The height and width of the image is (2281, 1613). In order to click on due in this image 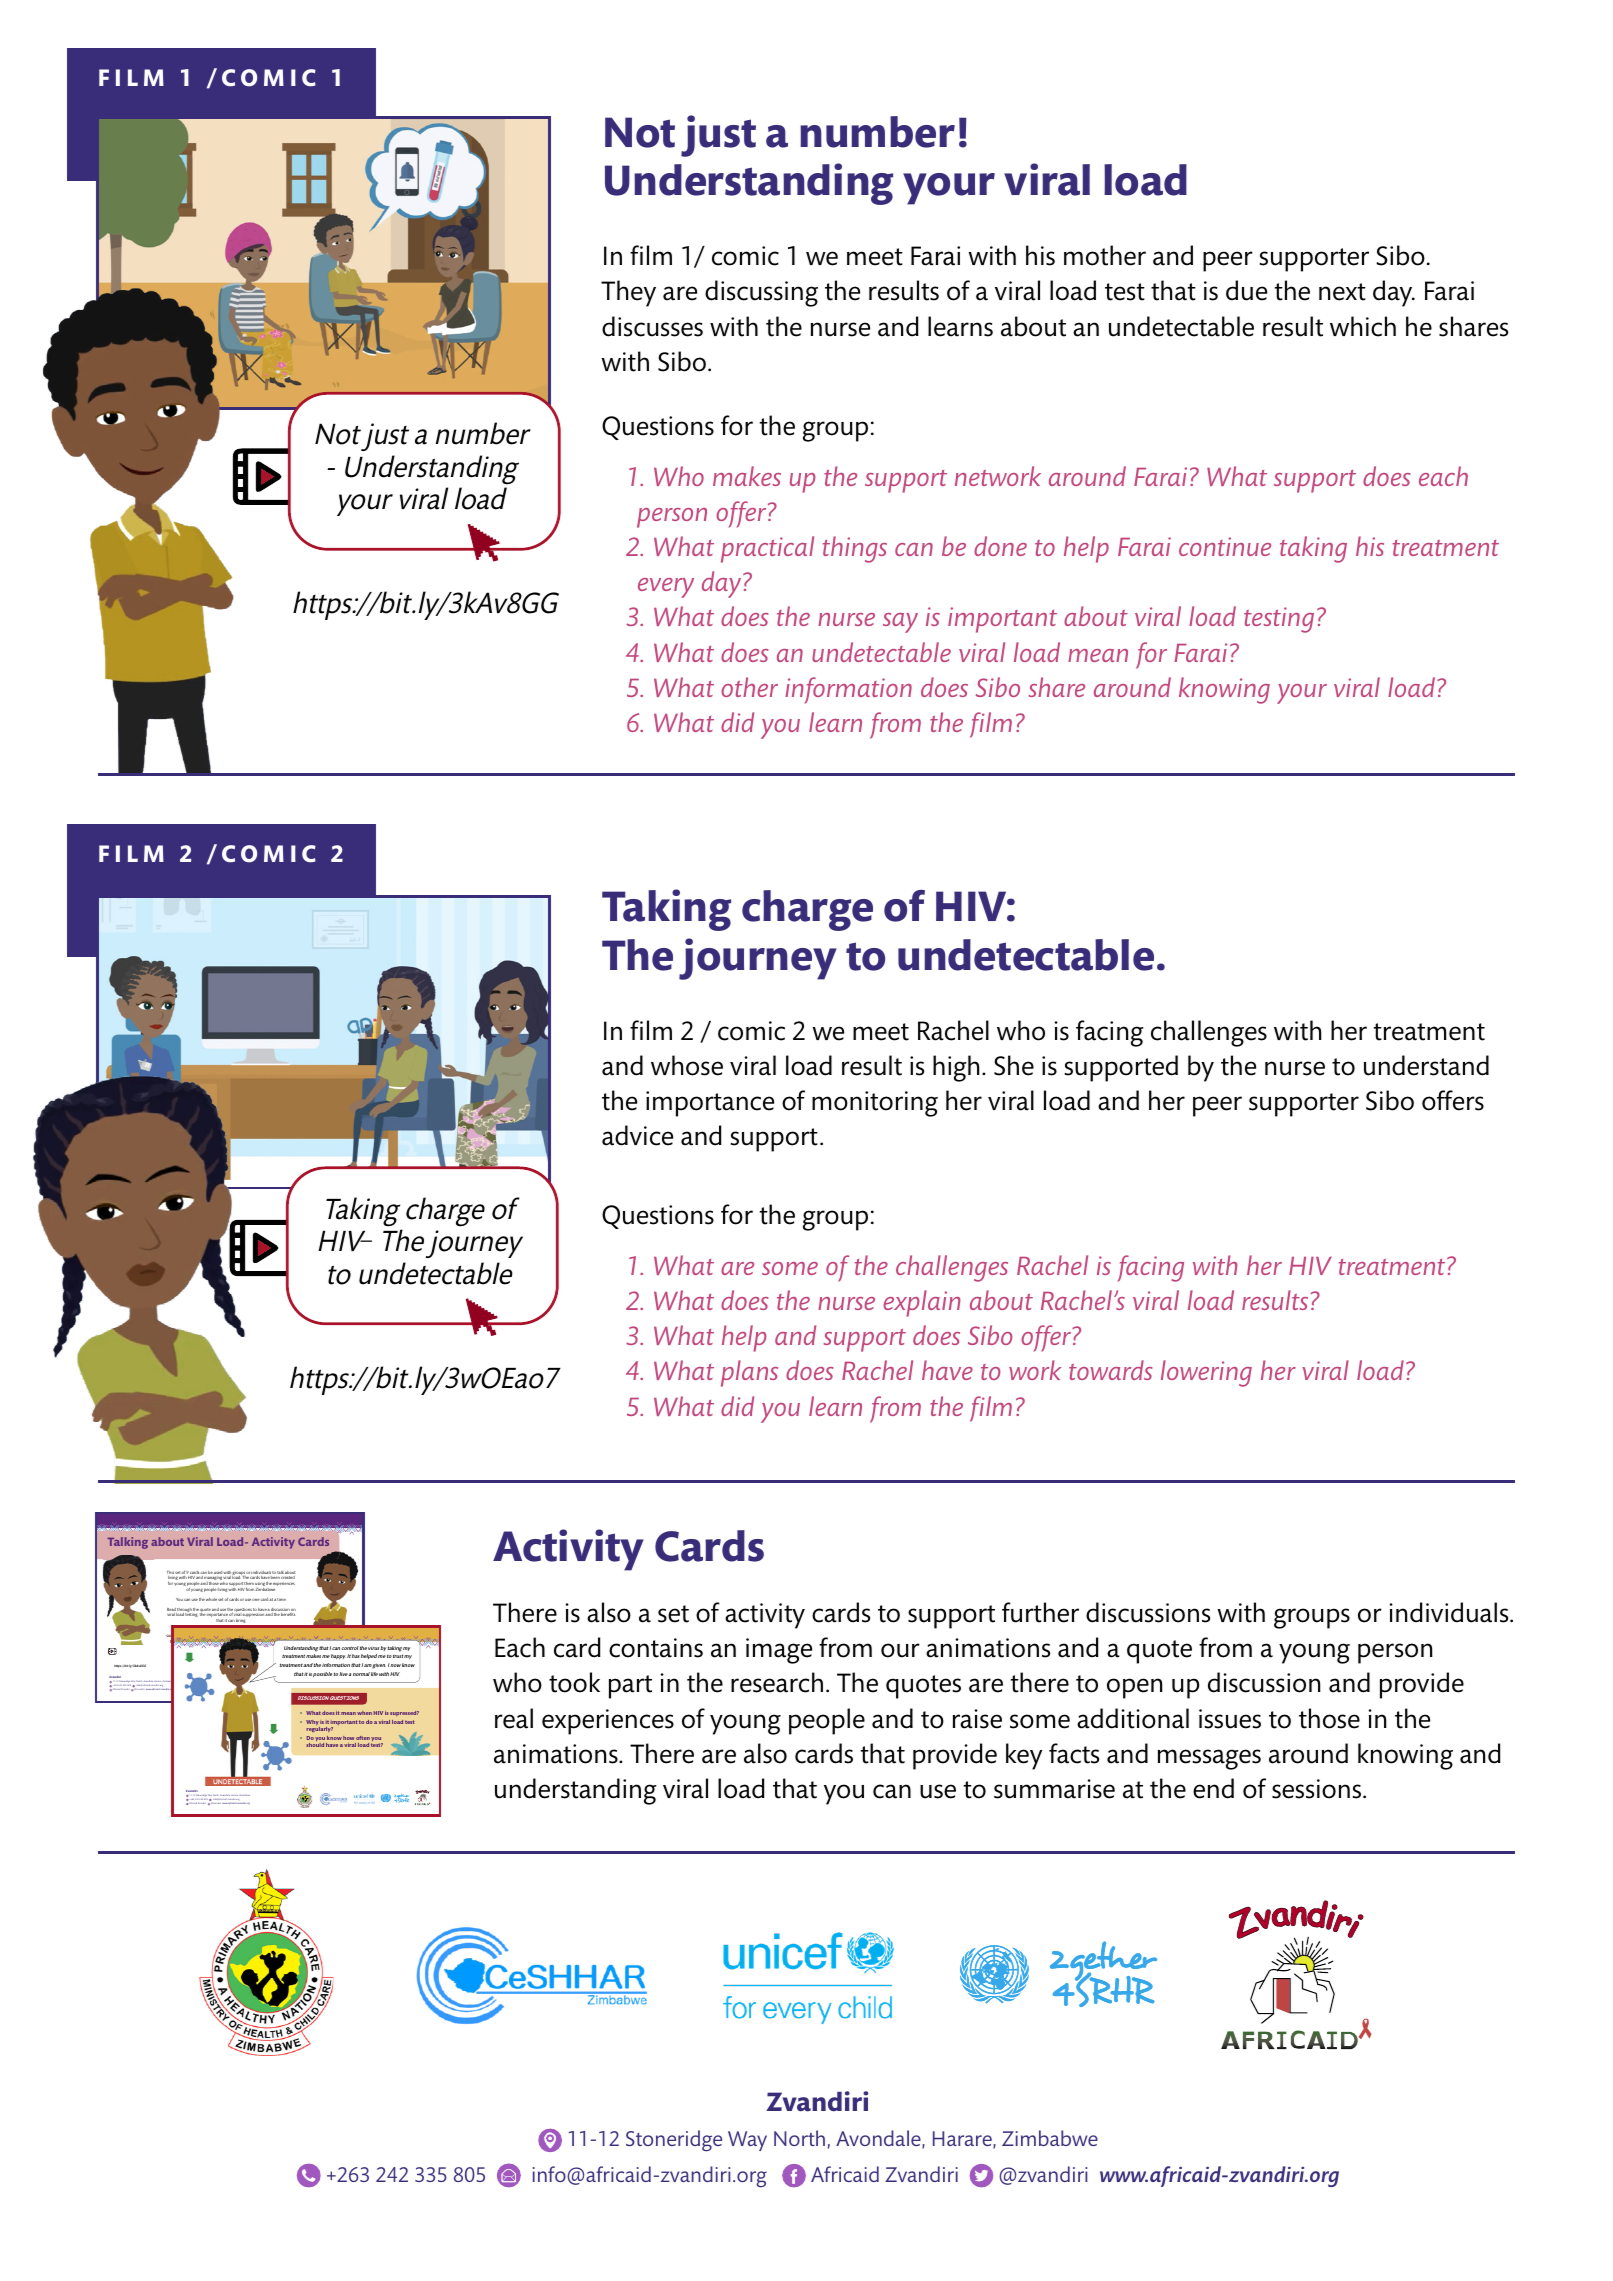, I will do `click(1246, 290)`.
